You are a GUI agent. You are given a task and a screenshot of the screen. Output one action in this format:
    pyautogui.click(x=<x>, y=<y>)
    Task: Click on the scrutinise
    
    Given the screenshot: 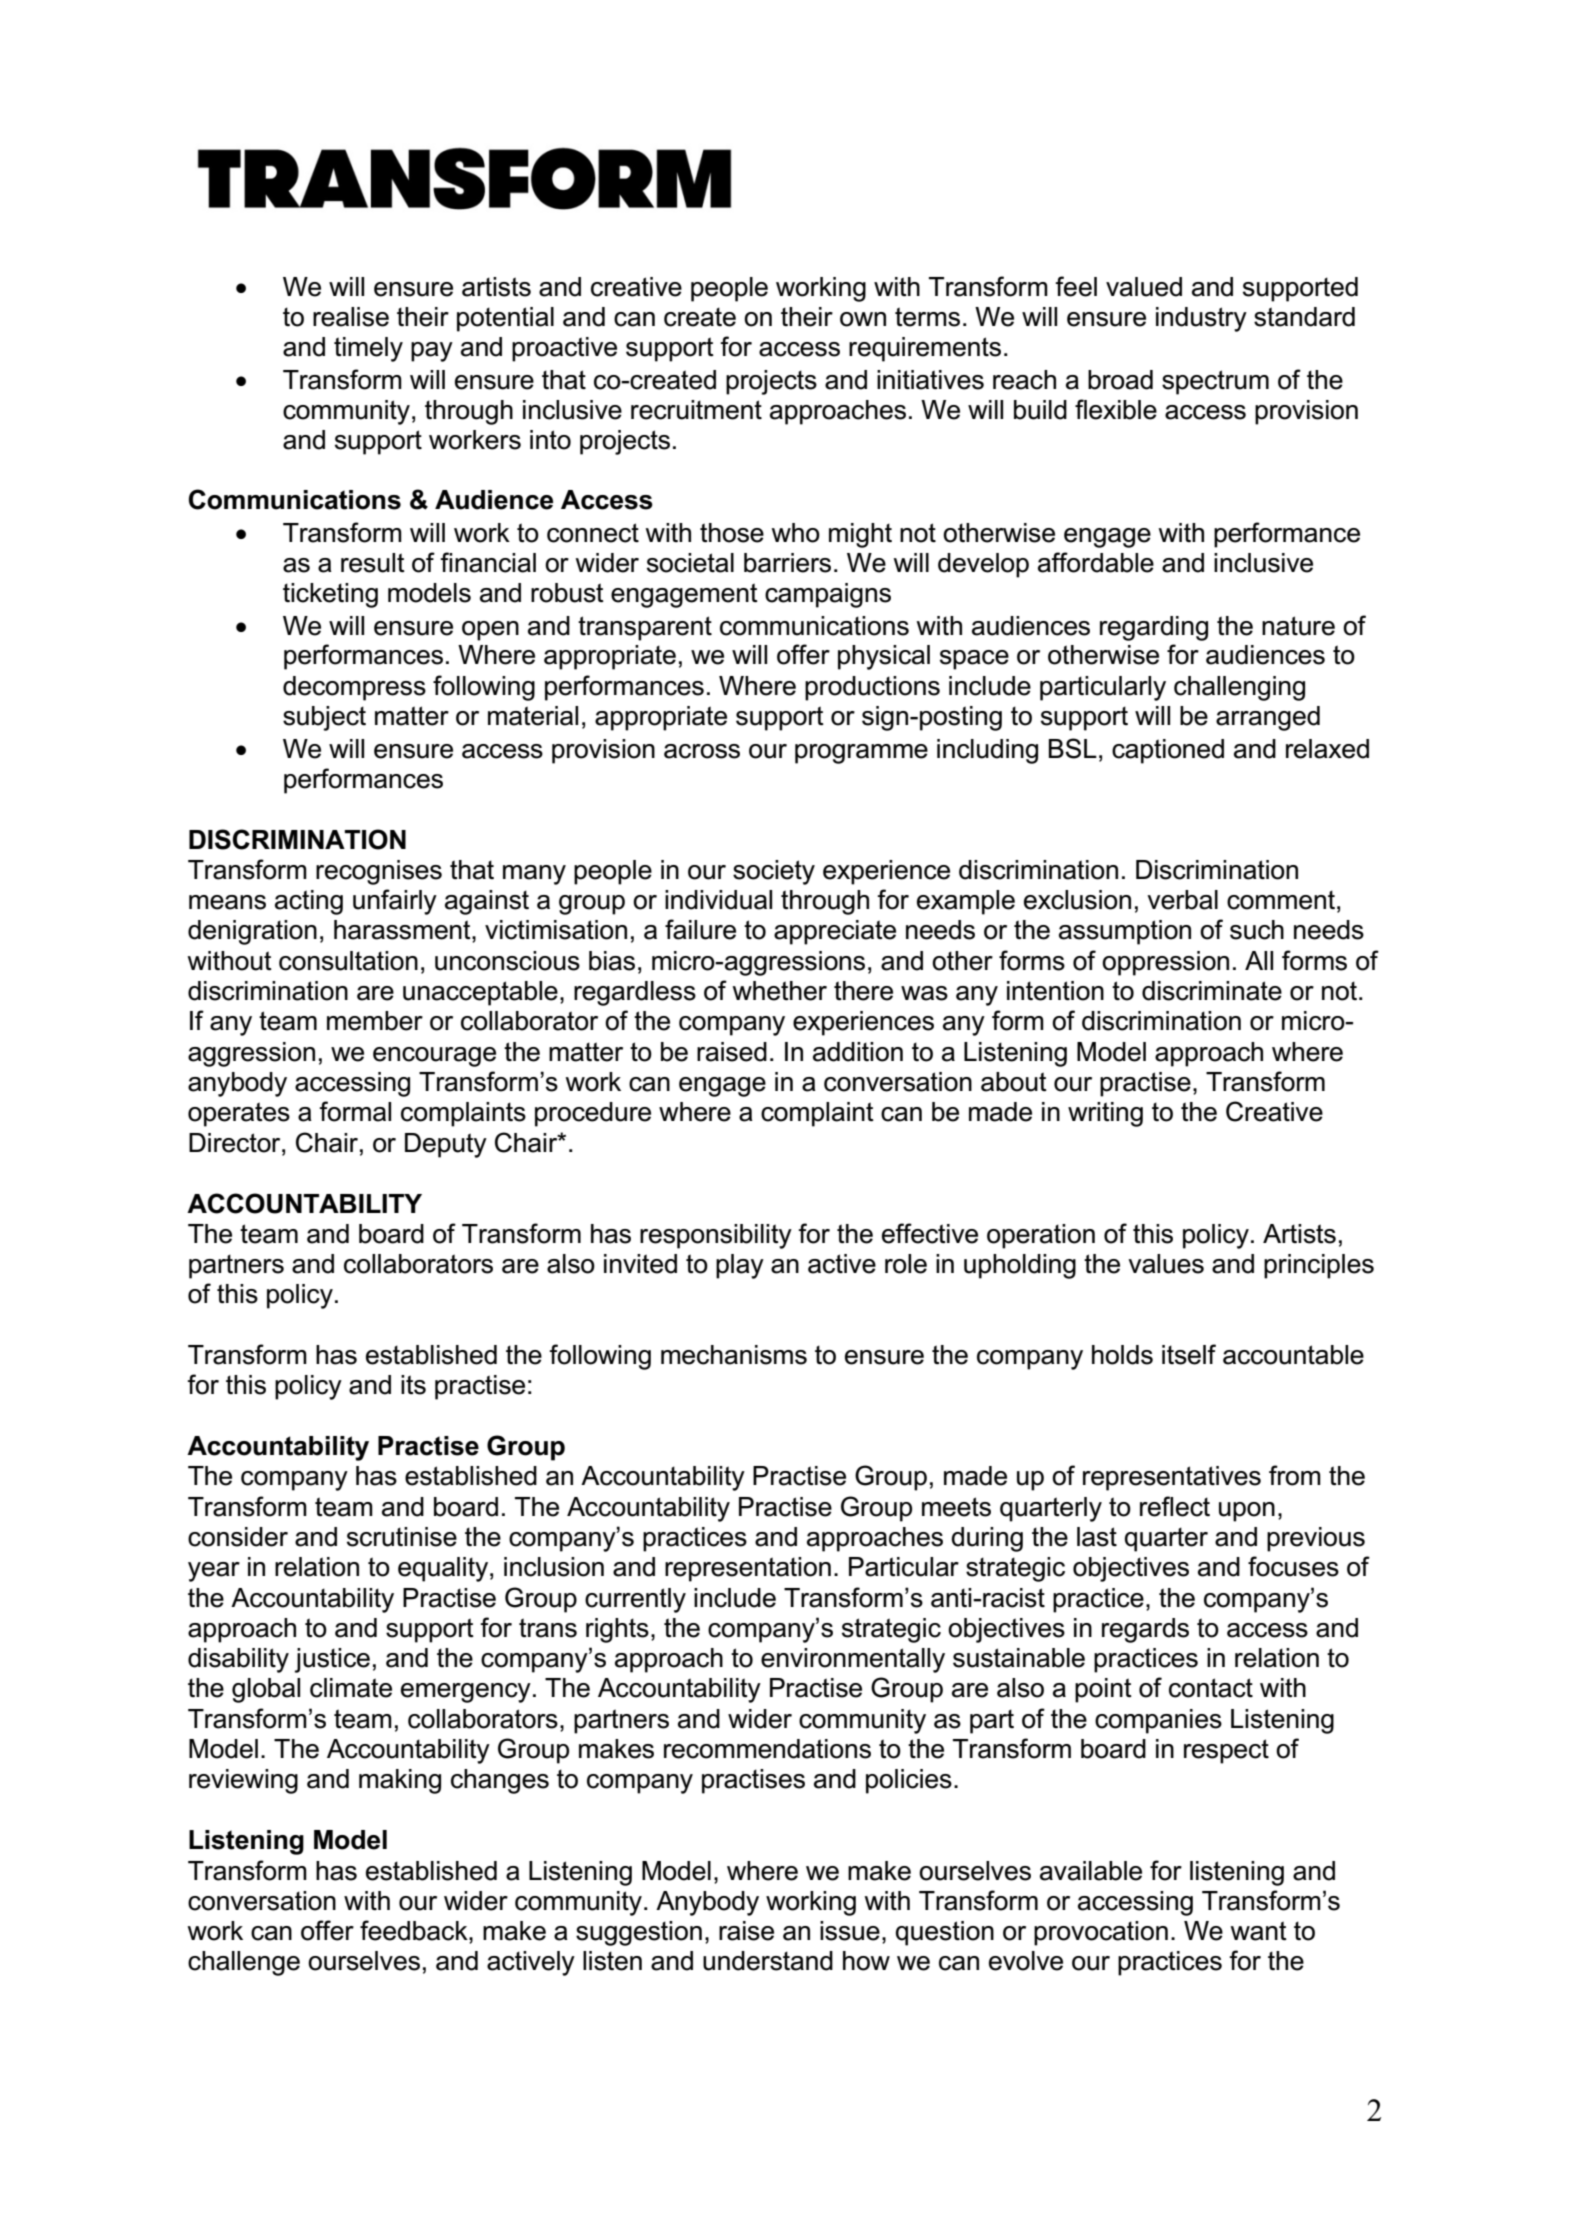 What is the action you would take?
    pyautogui.click(x=402, y=1537)
